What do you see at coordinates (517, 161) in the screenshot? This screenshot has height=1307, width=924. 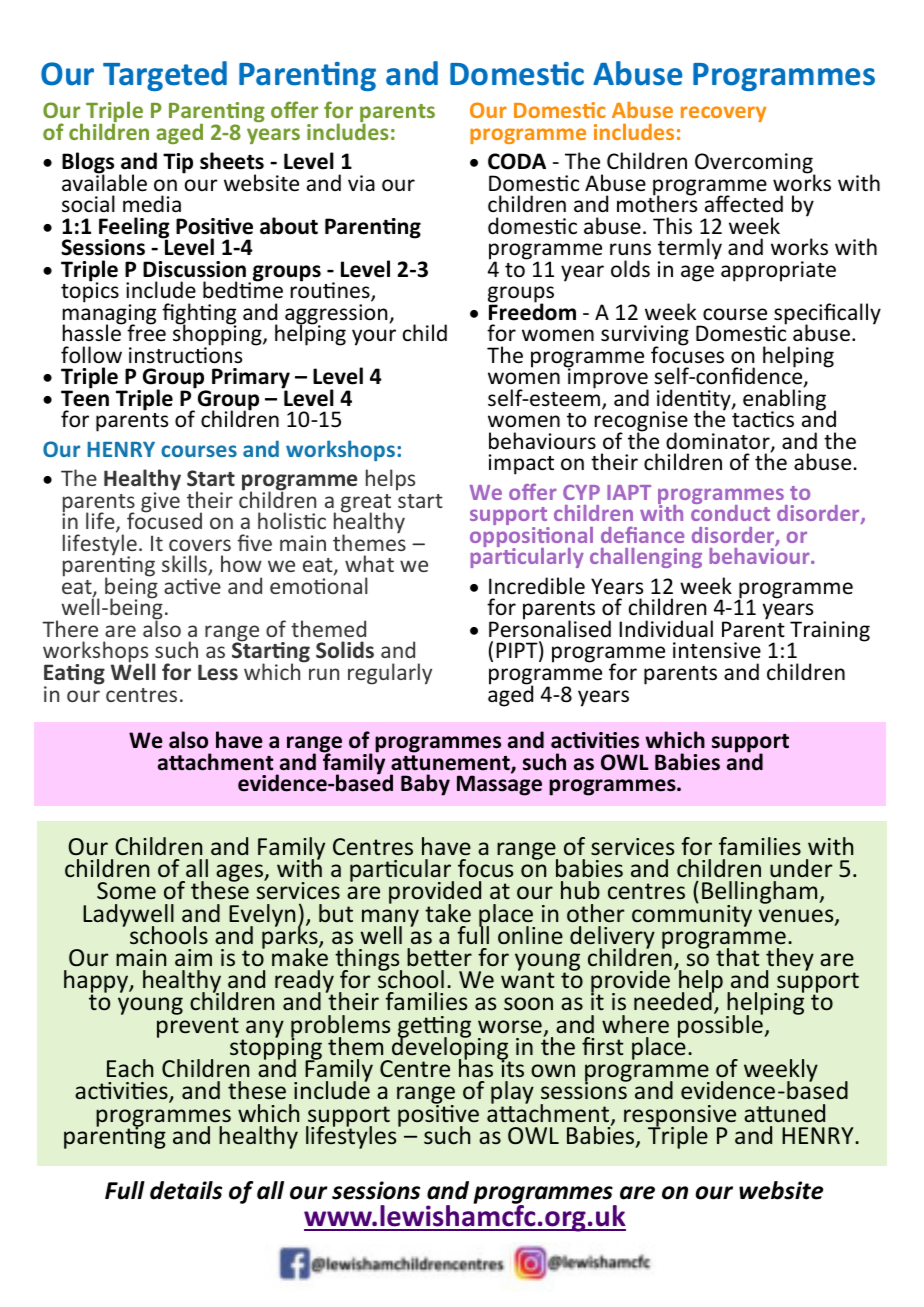 I see `CODA` at bounding box center [517, 161].
